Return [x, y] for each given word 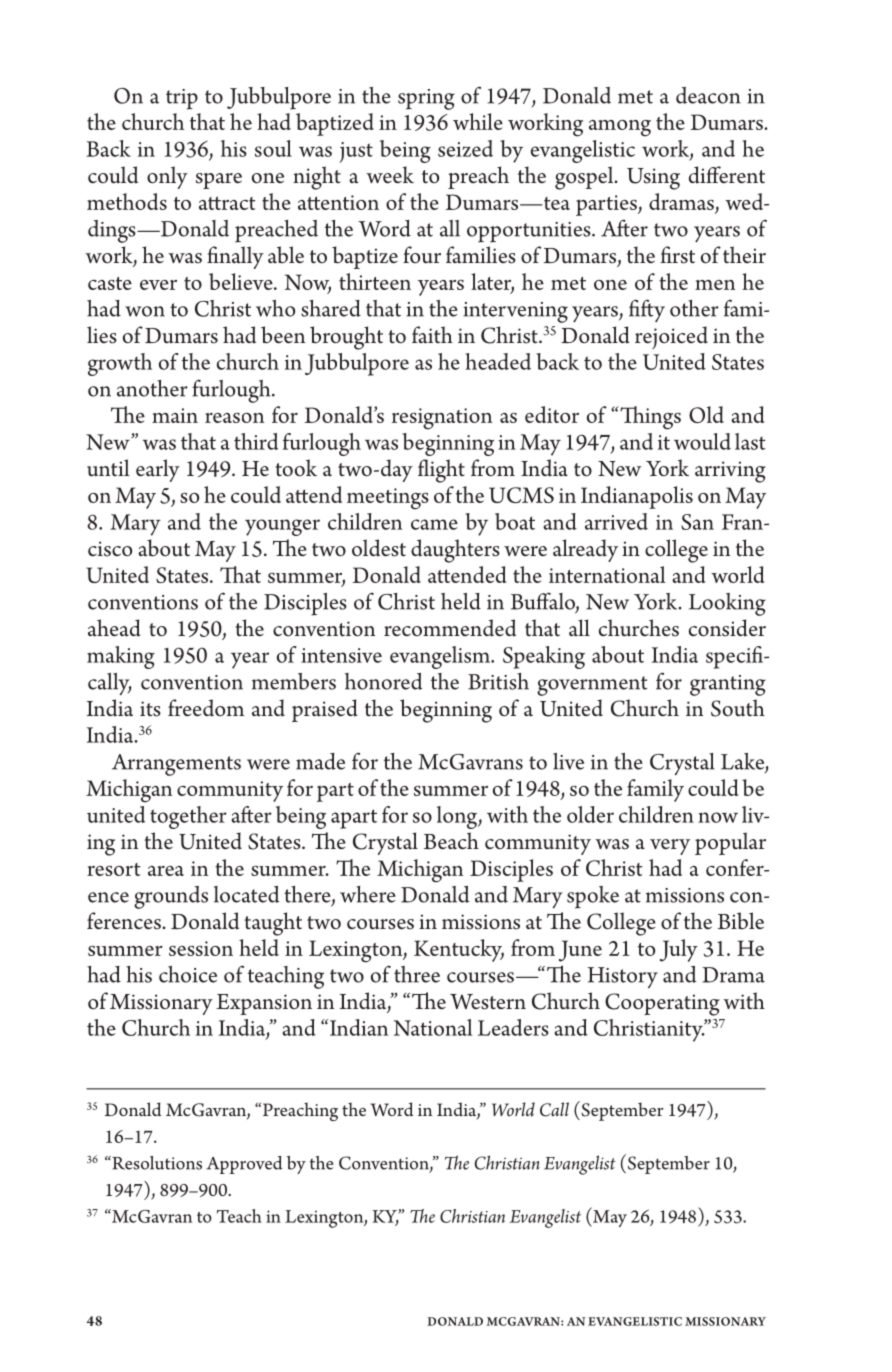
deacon [708, 95]
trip [182, 99]
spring [426, 99]
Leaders [513, 1027]
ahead [114, 628]
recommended [450, 628]
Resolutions [156, 1163]
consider [727, 628]
